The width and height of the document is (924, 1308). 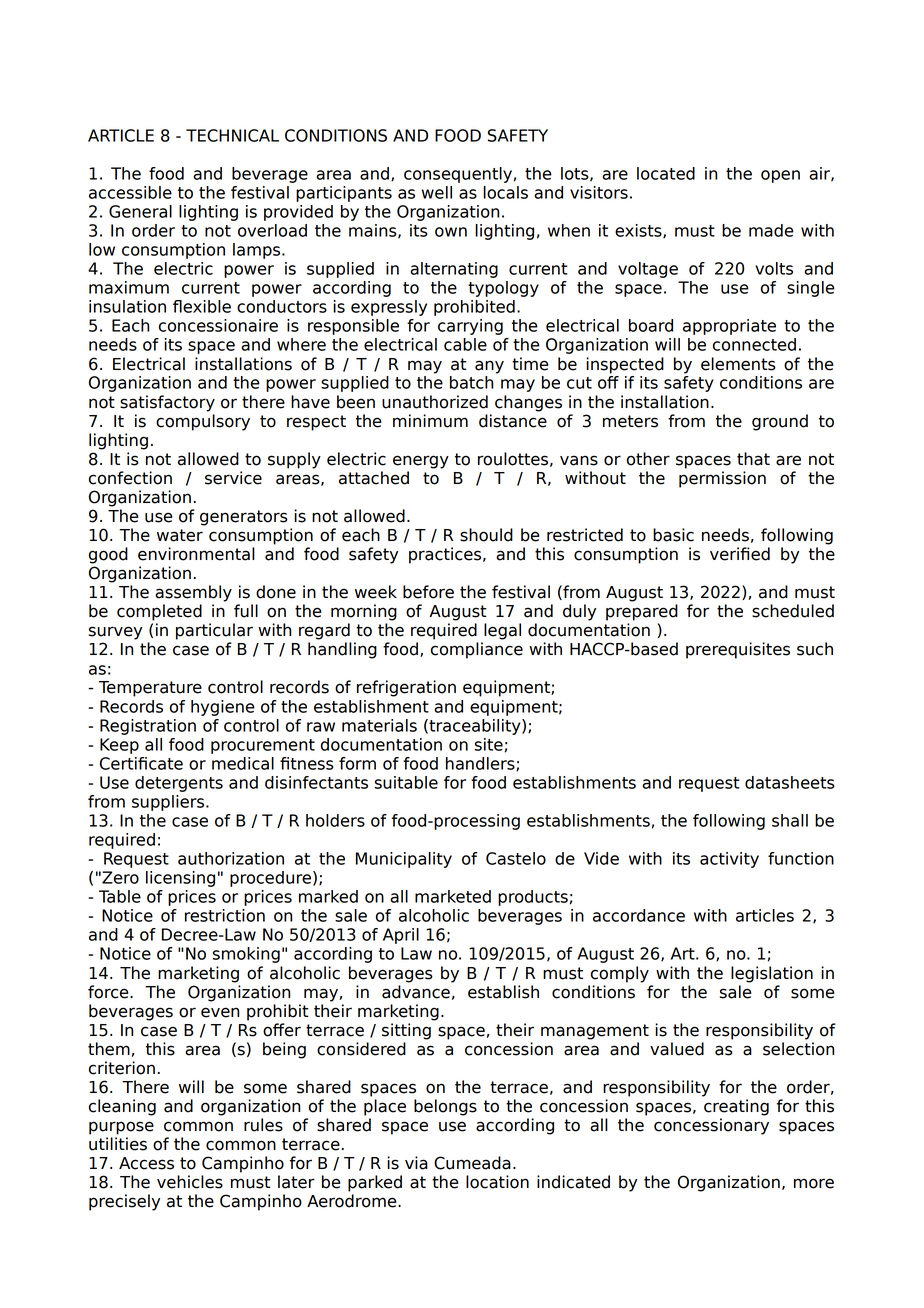 I want to click on should, so click(x=486, y=535).
